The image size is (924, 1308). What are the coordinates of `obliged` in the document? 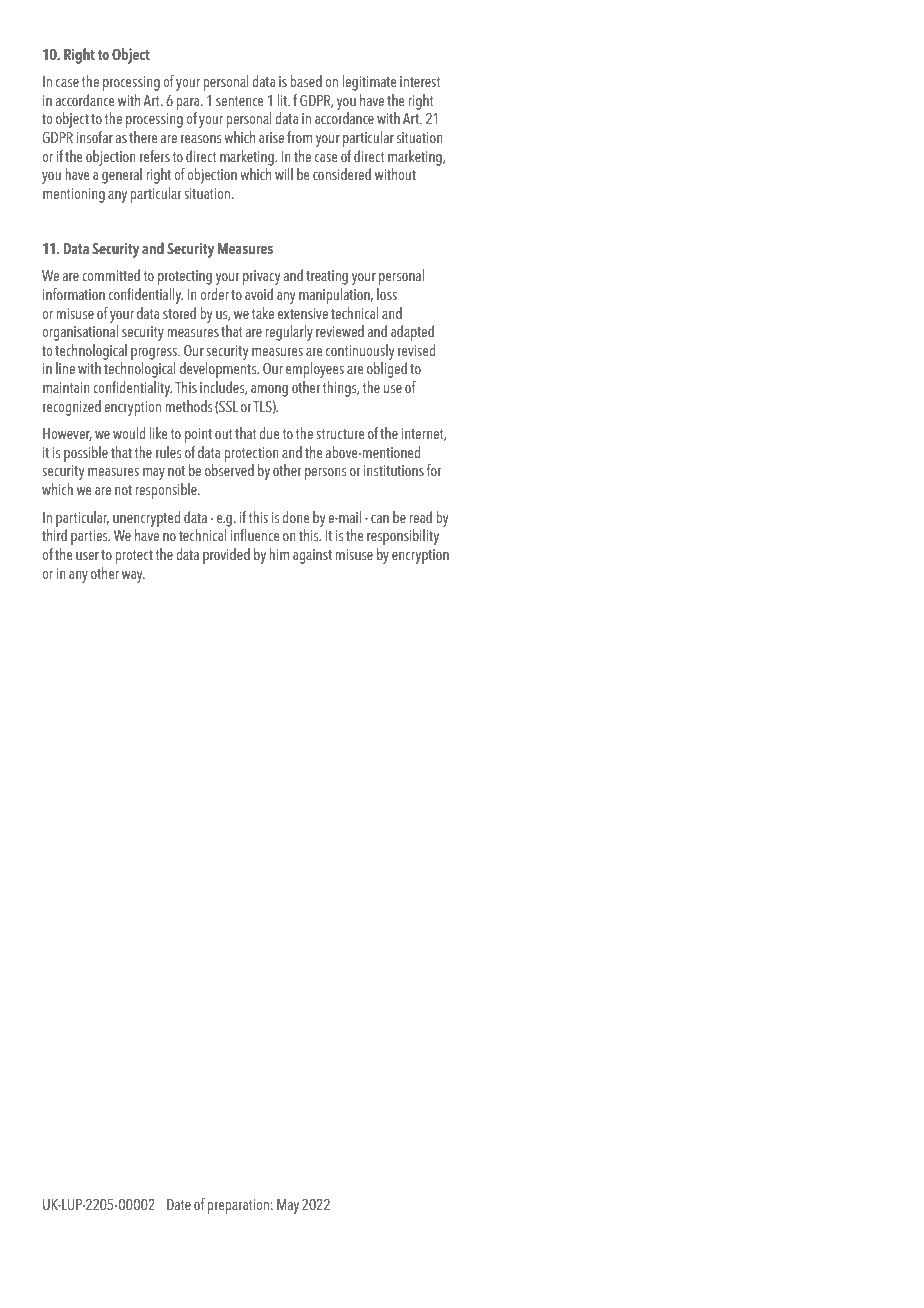 It's located at (387, 370).
